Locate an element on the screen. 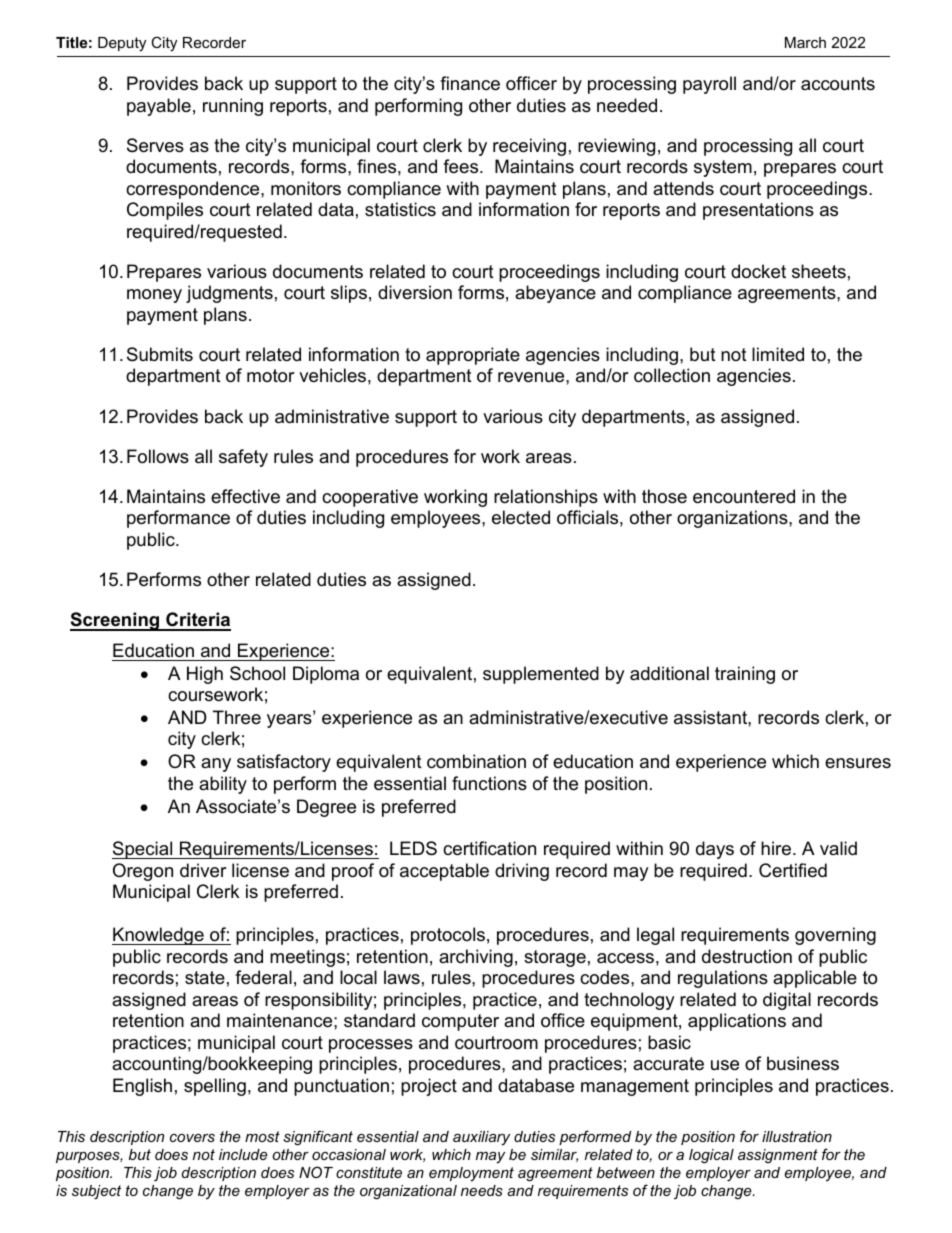 The width and height of the screenshot is (952, 1233). combination is located at coordinates (476, 761).
